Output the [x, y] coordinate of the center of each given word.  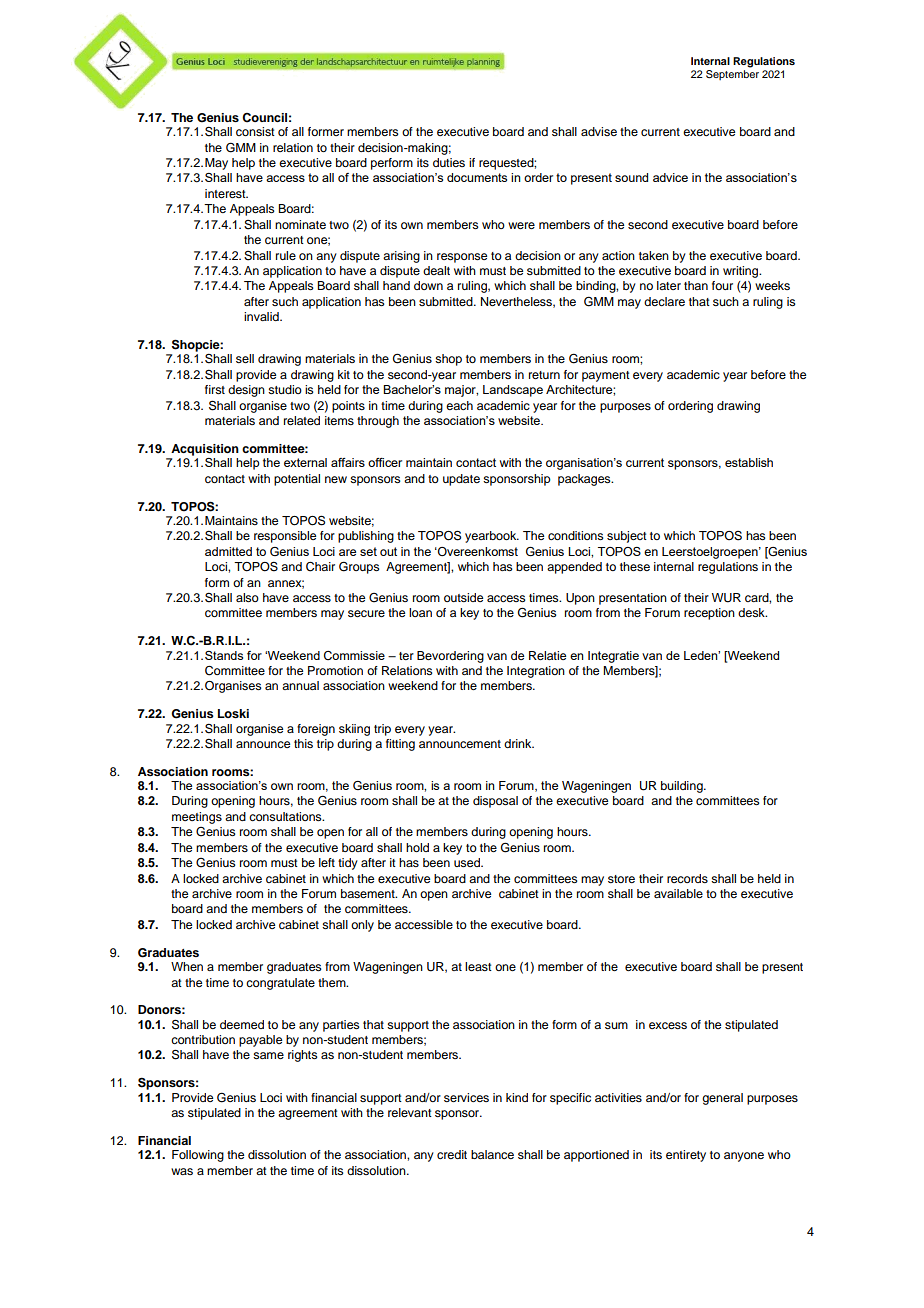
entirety [686, 1156]
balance [492, 1154]
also [247, 597]
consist [255, 131]
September [732, 73]
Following [198, 1156]
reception [709, 614]
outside [463, 597]
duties [449, 162]
